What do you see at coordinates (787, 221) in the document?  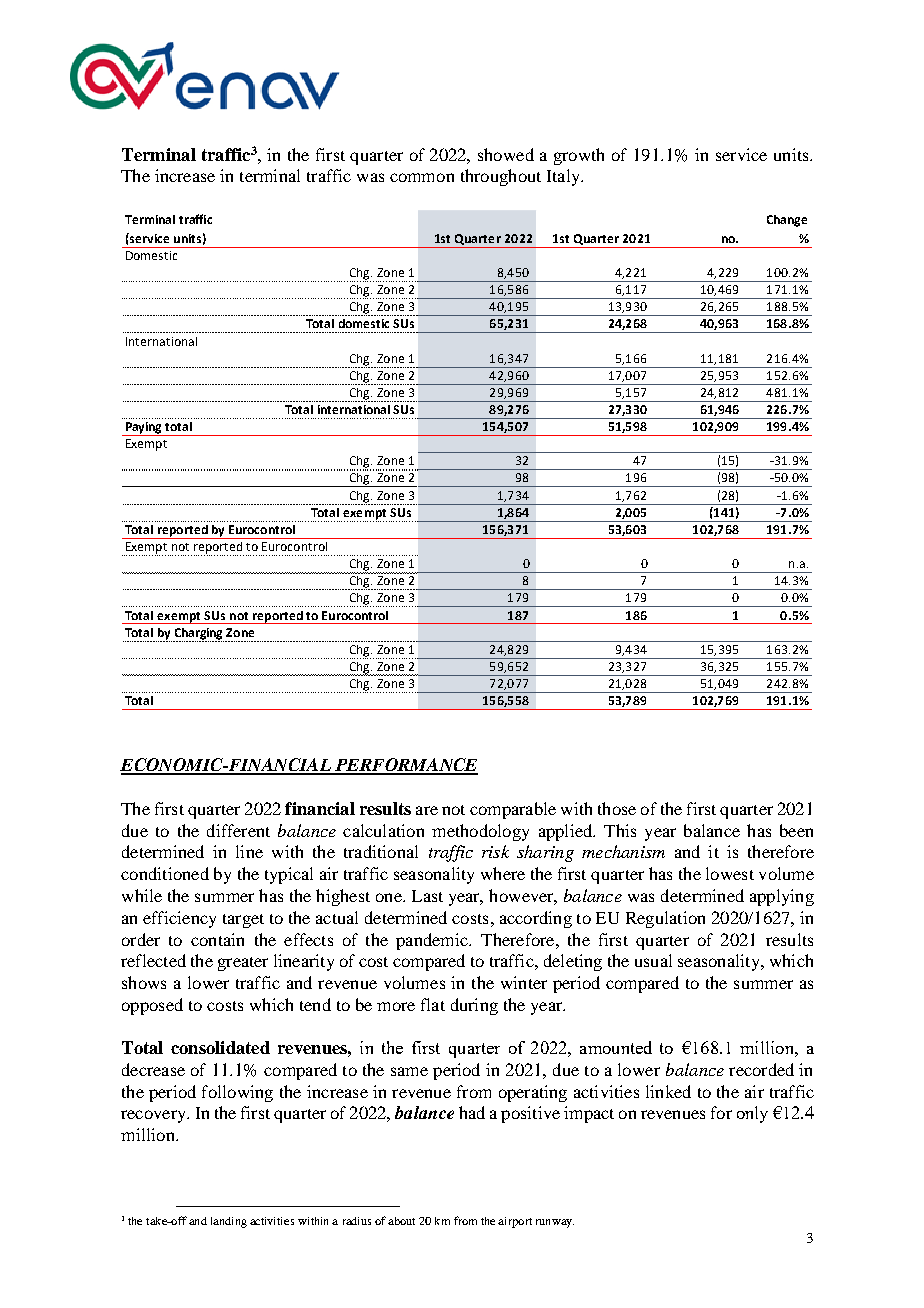 I see `Change` at bounding box center [787, 221].
